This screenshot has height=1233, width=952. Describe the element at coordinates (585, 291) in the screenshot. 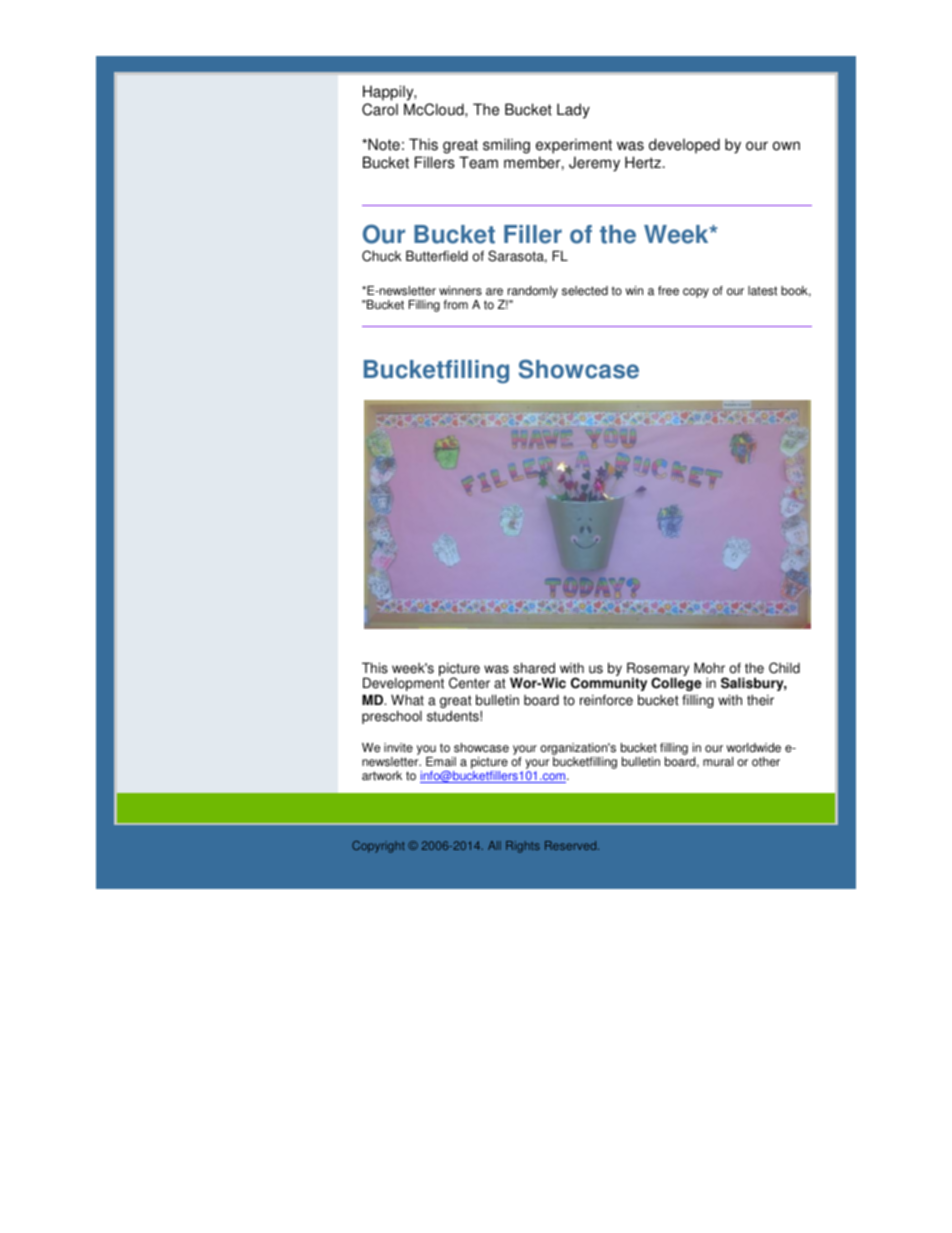

I see `selected` at that location.
